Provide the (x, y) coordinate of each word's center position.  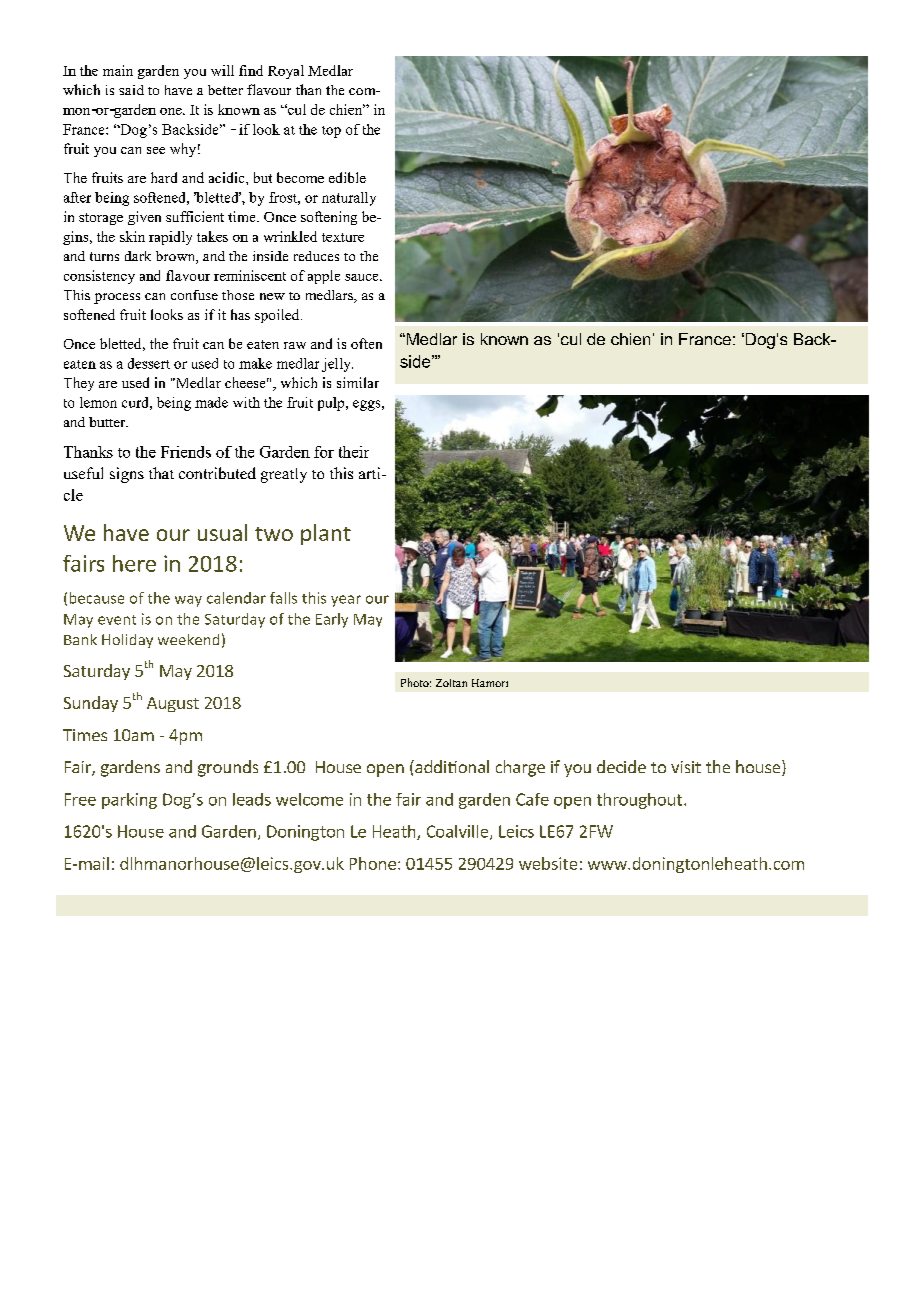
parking (129, 801)
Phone (373, 863)
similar (358, 382)
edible (347, 177)
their (354, 452)
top (331, 132)
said (131, 90)
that (161, 473)
